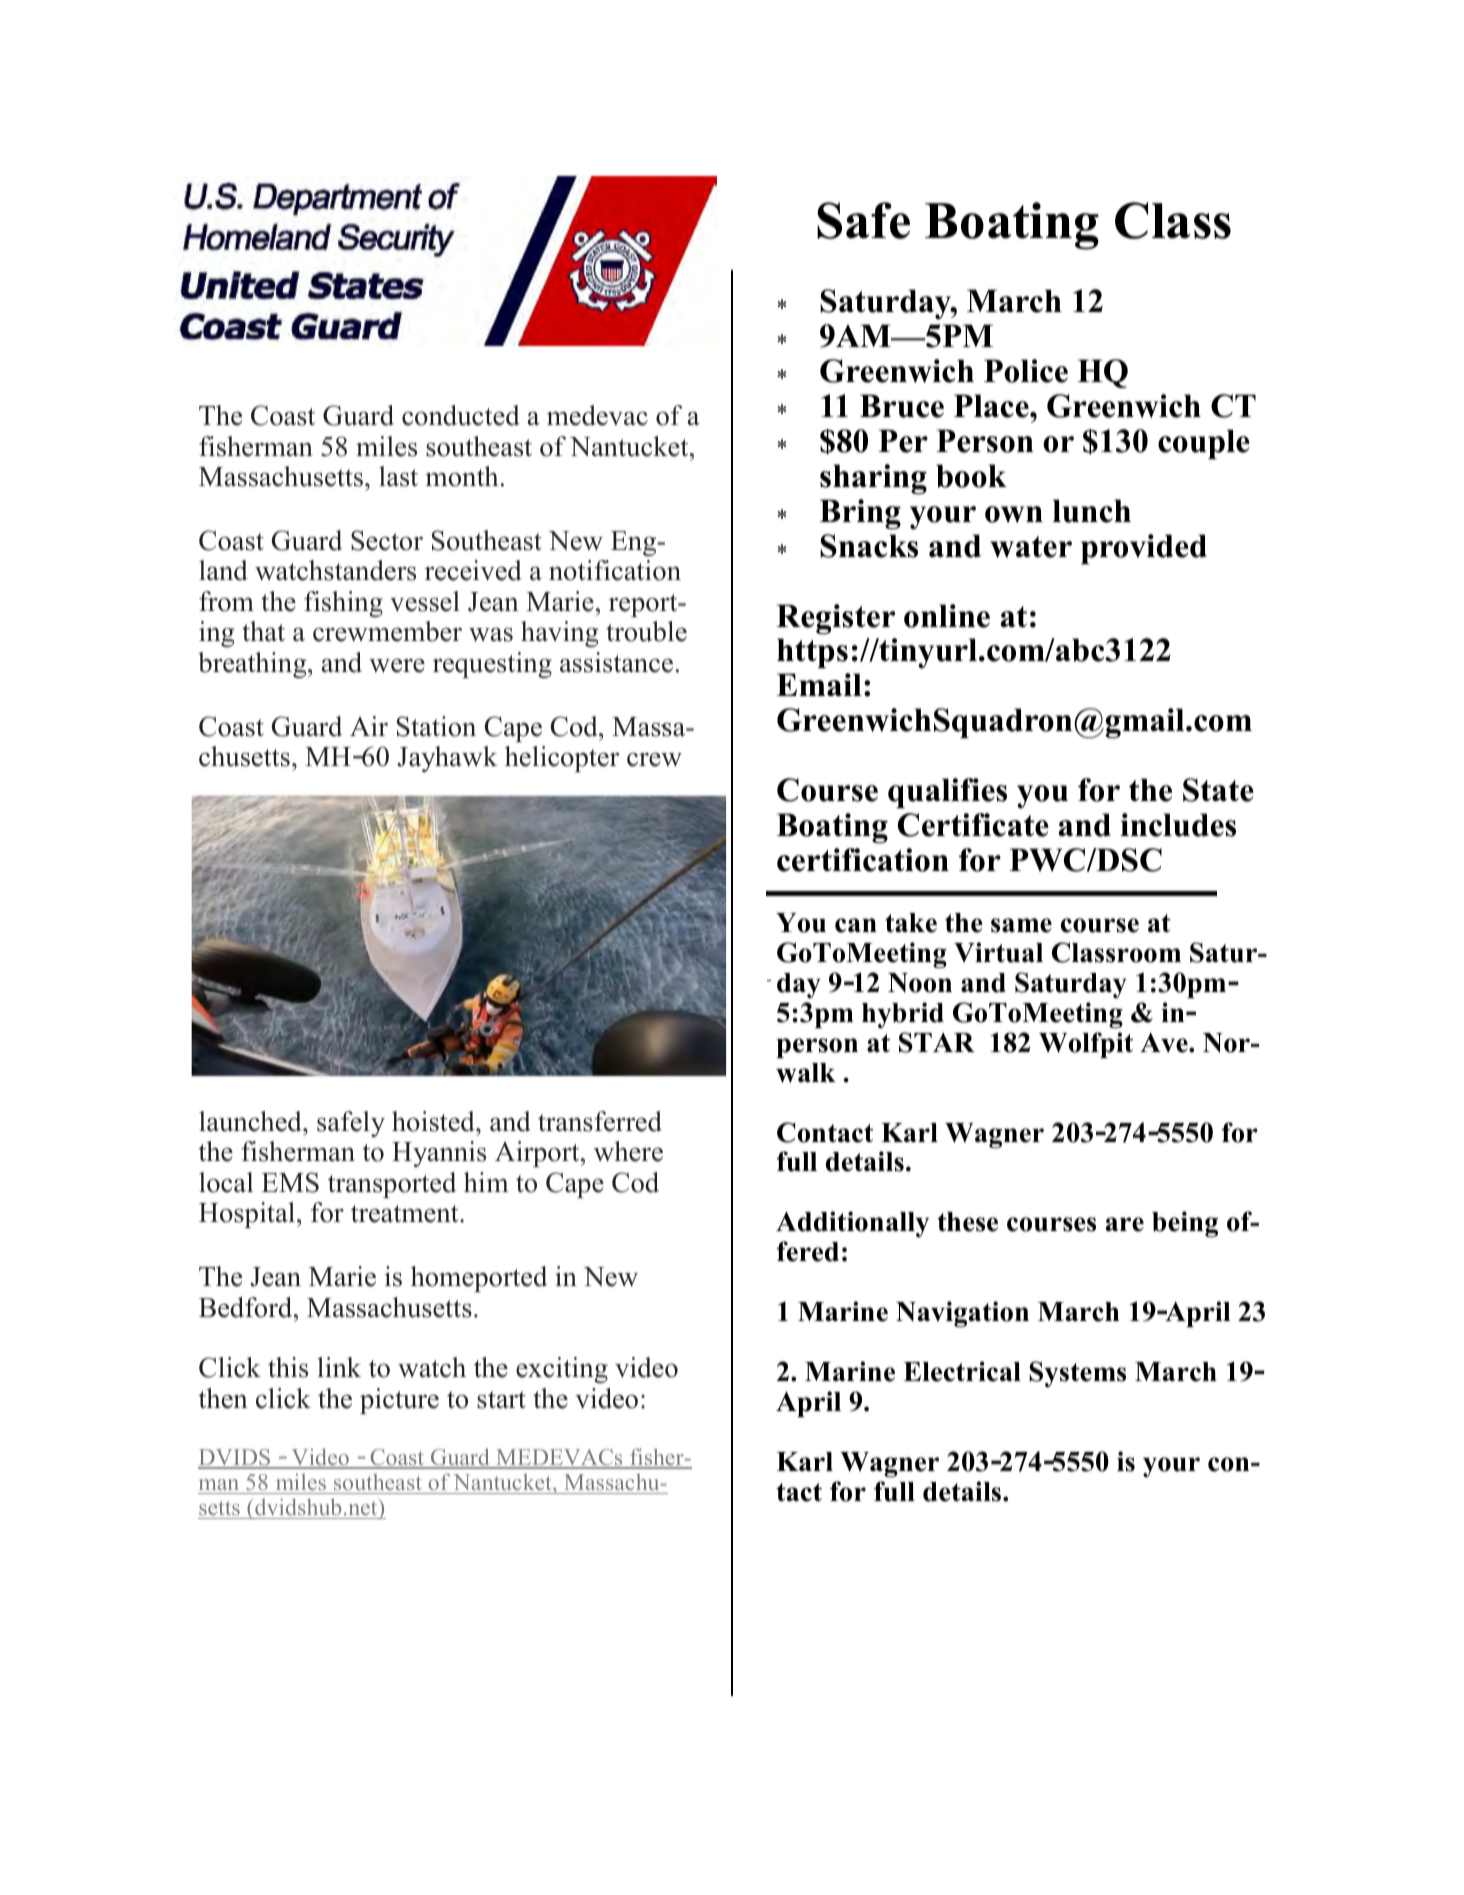  Describe the element at coordinates (863, 860) in the screenshot. I see `certification` at that location.
